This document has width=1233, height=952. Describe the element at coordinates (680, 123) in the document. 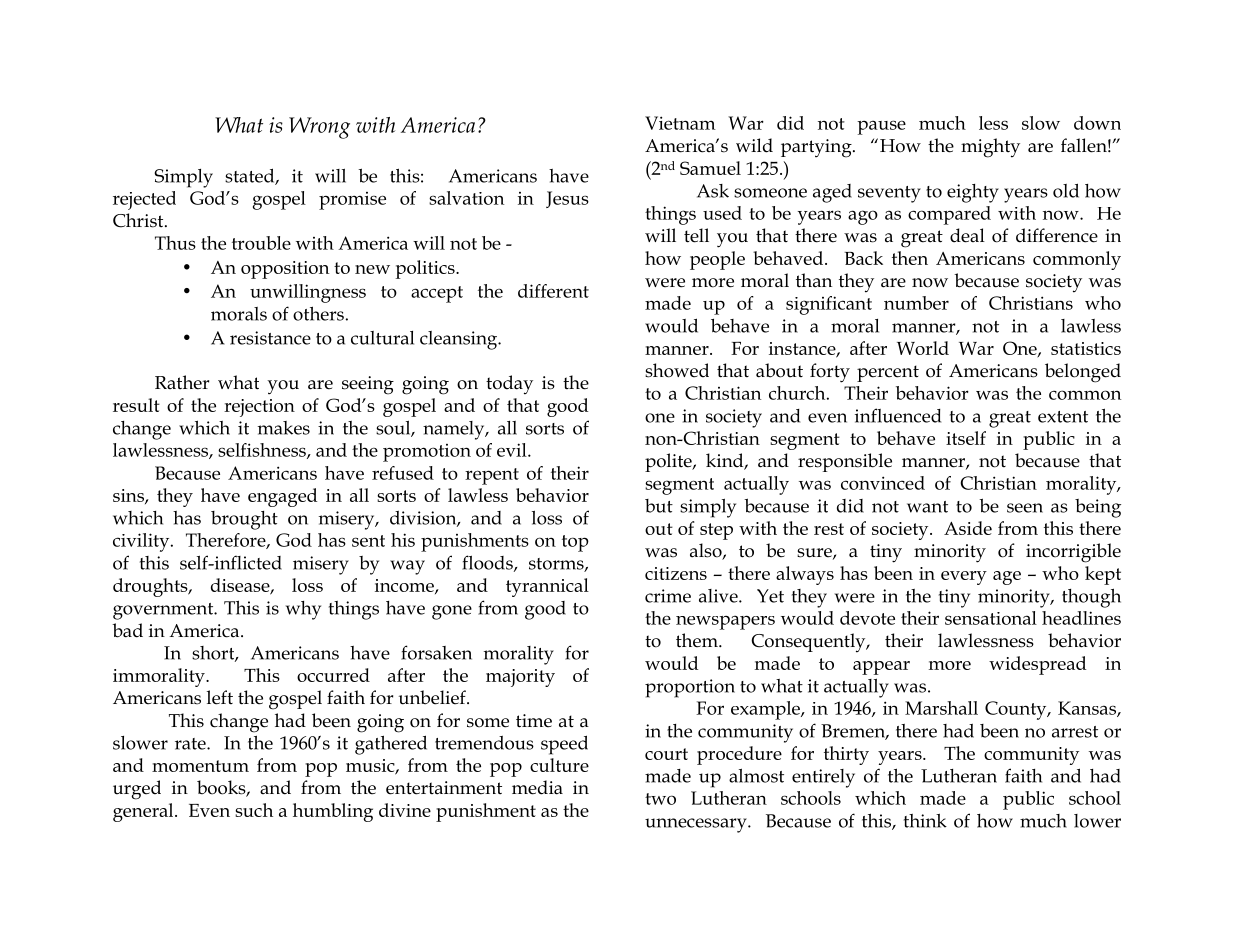

I see `Vietnam` at that location.
